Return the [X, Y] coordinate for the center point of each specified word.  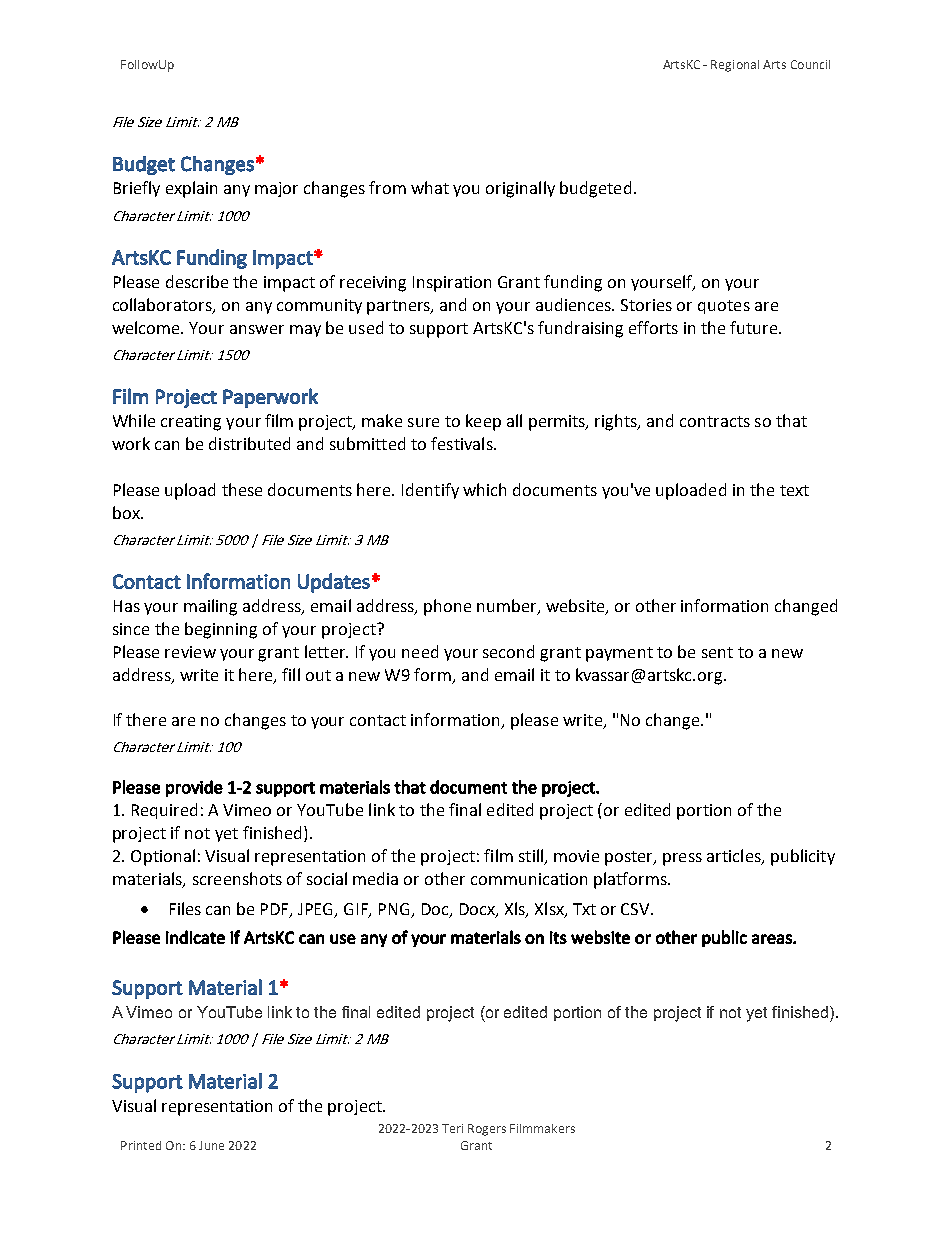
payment [619, 654]
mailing [210, 607]
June [211, 1145]
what [430, 187]
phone [447, 607]
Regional [735, 66]
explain [191, 189]
